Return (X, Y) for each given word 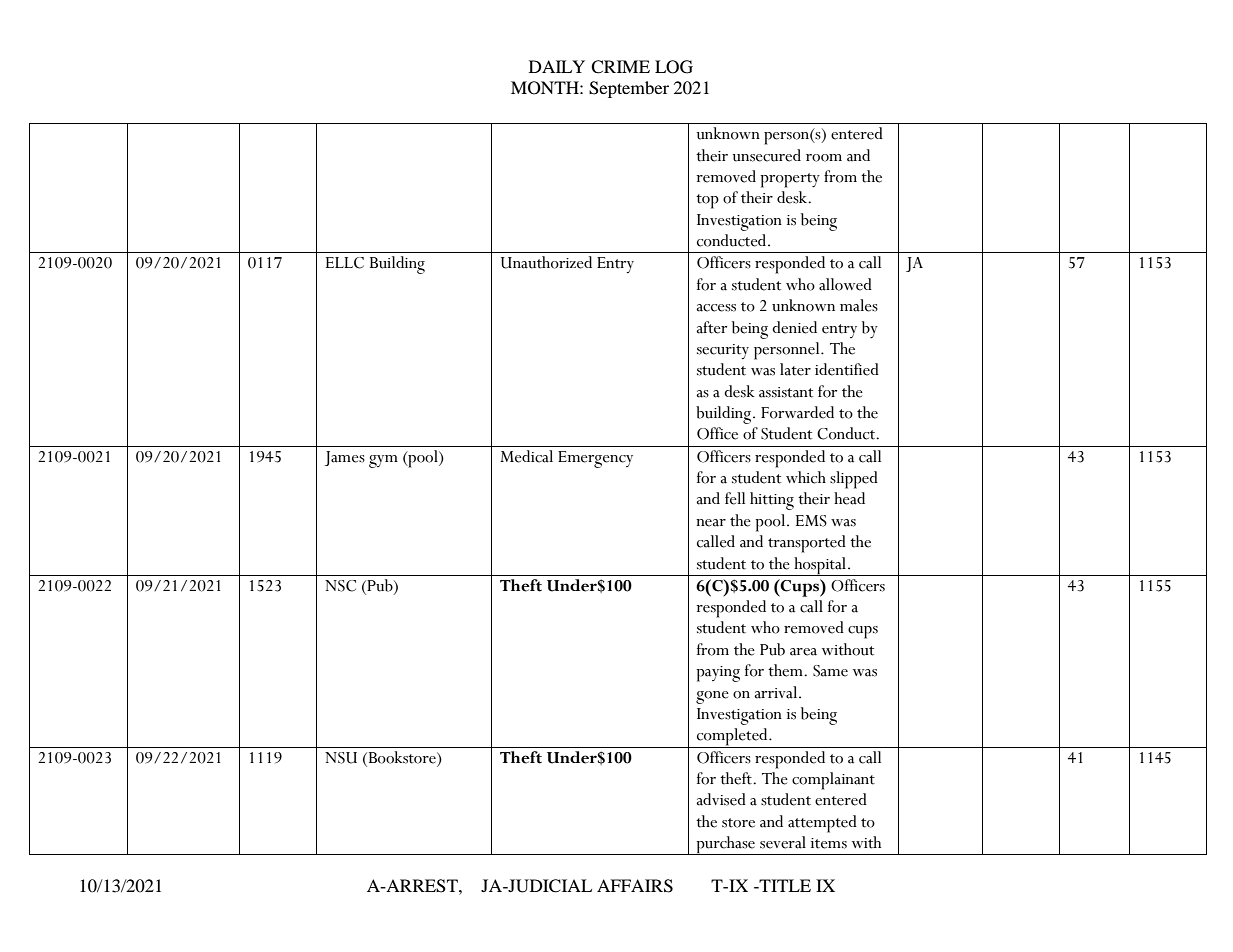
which (806, 477)
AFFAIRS (635, 886)
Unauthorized (546, 262)
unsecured (767, 155)
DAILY (557, 66)
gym (383, 461)
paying (718, 674)
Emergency (595, 459)
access (716, 308)
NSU (341, 758)
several (783, 842)
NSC (340, 586)
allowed (845, 284)
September (629, 89)
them (786, 670)
